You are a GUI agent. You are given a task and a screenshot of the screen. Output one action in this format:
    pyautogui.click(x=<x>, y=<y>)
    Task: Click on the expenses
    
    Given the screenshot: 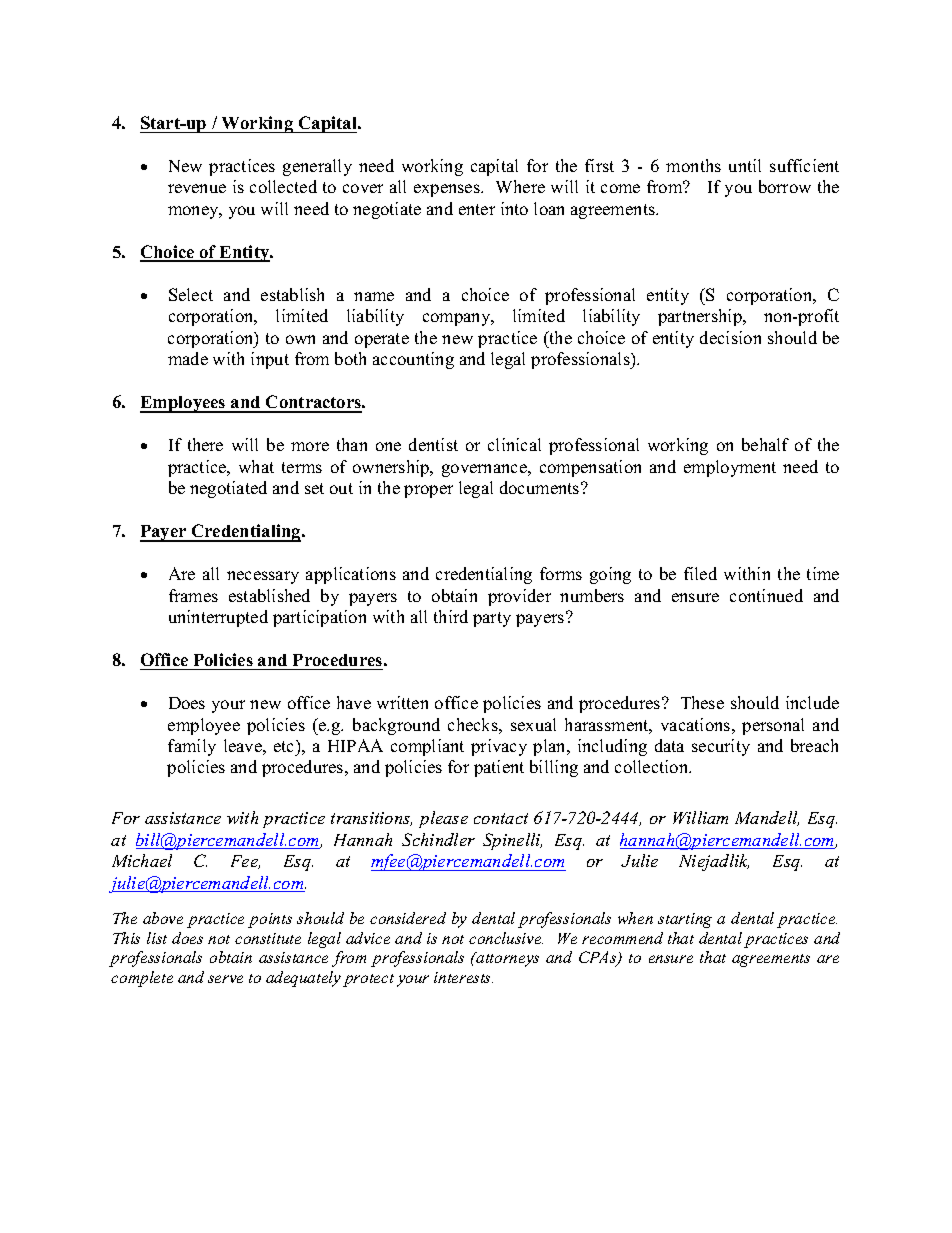 What is the action you would take?
    pyautogui.click(x=448, y=190)
